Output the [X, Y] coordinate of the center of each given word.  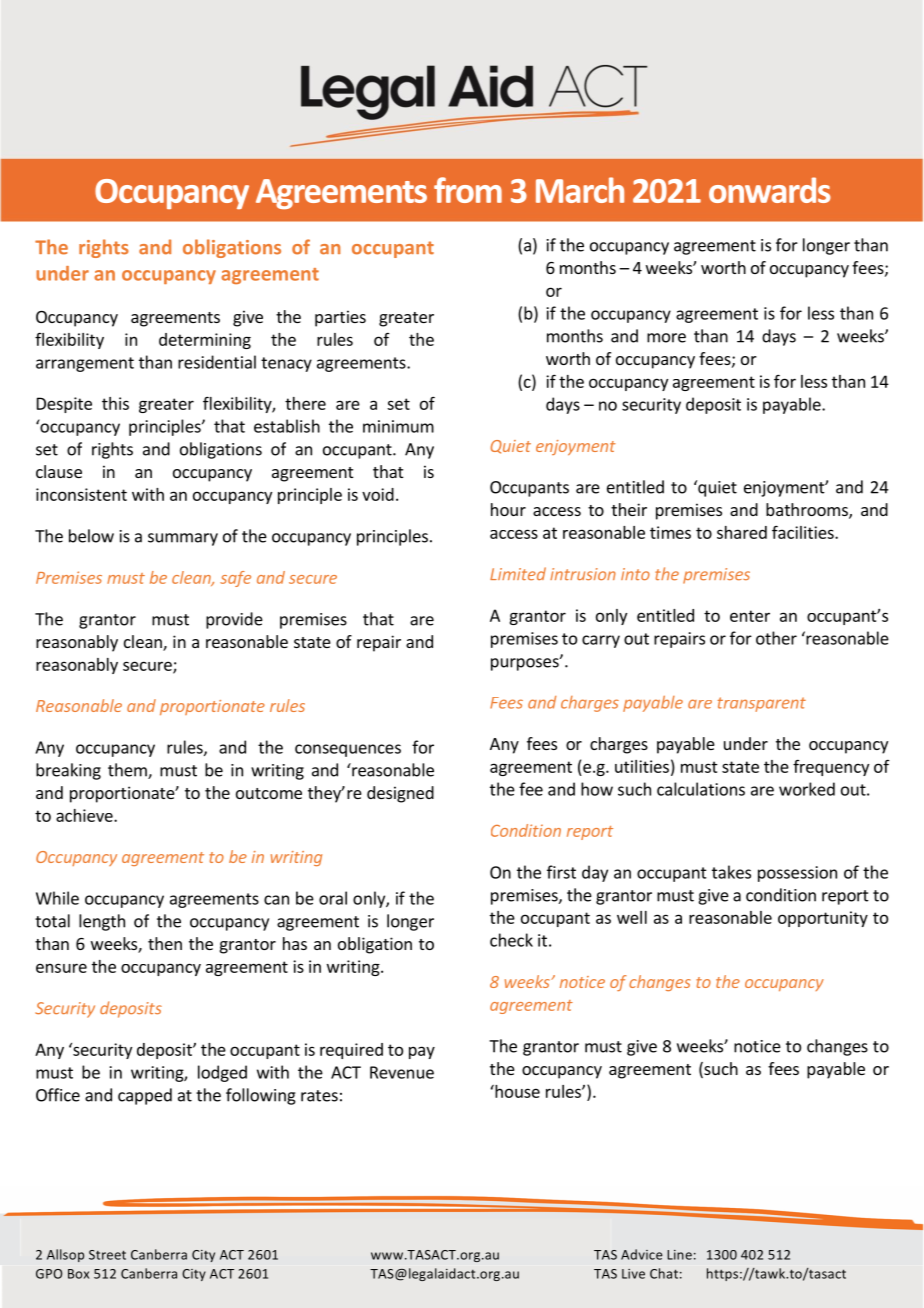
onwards [770, 190]
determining [205, 341]
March [580, 190]
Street [107, 1255]
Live [633, 1274]
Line [679, 1255]
